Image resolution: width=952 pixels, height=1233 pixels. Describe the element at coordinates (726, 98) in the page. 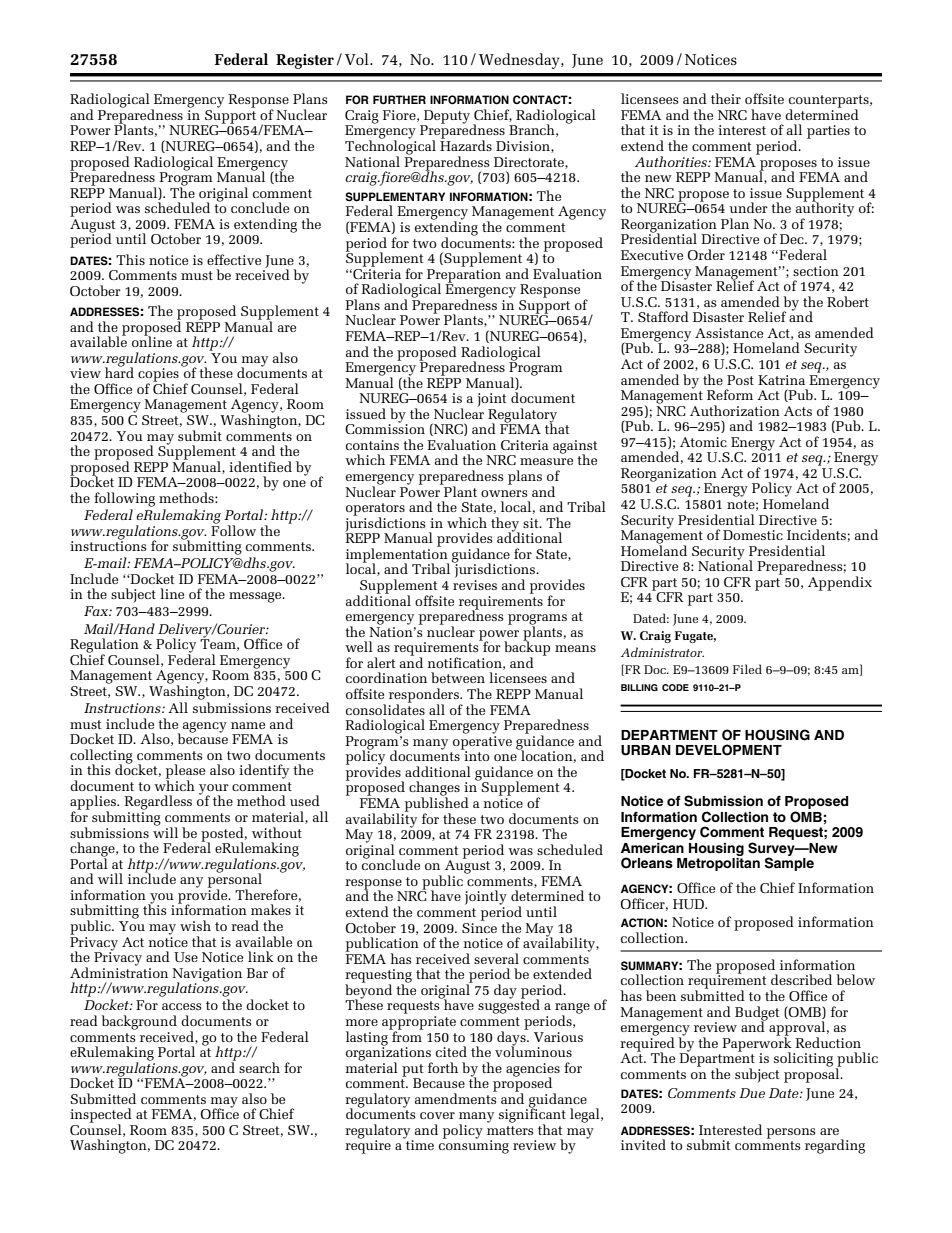

I see `their` at that location.
